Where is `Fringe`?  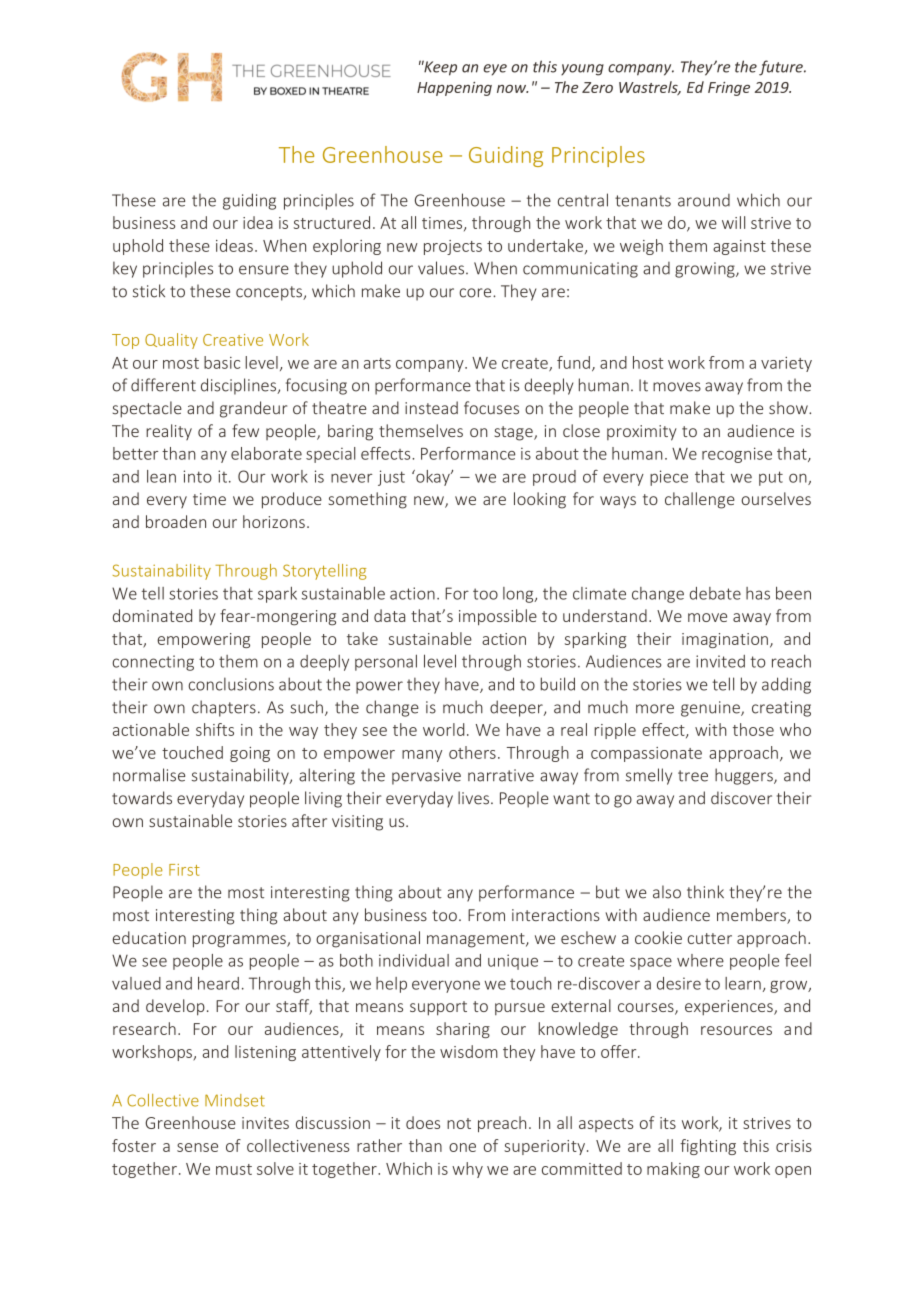 Fringe is located at coordinates (729, 89).
